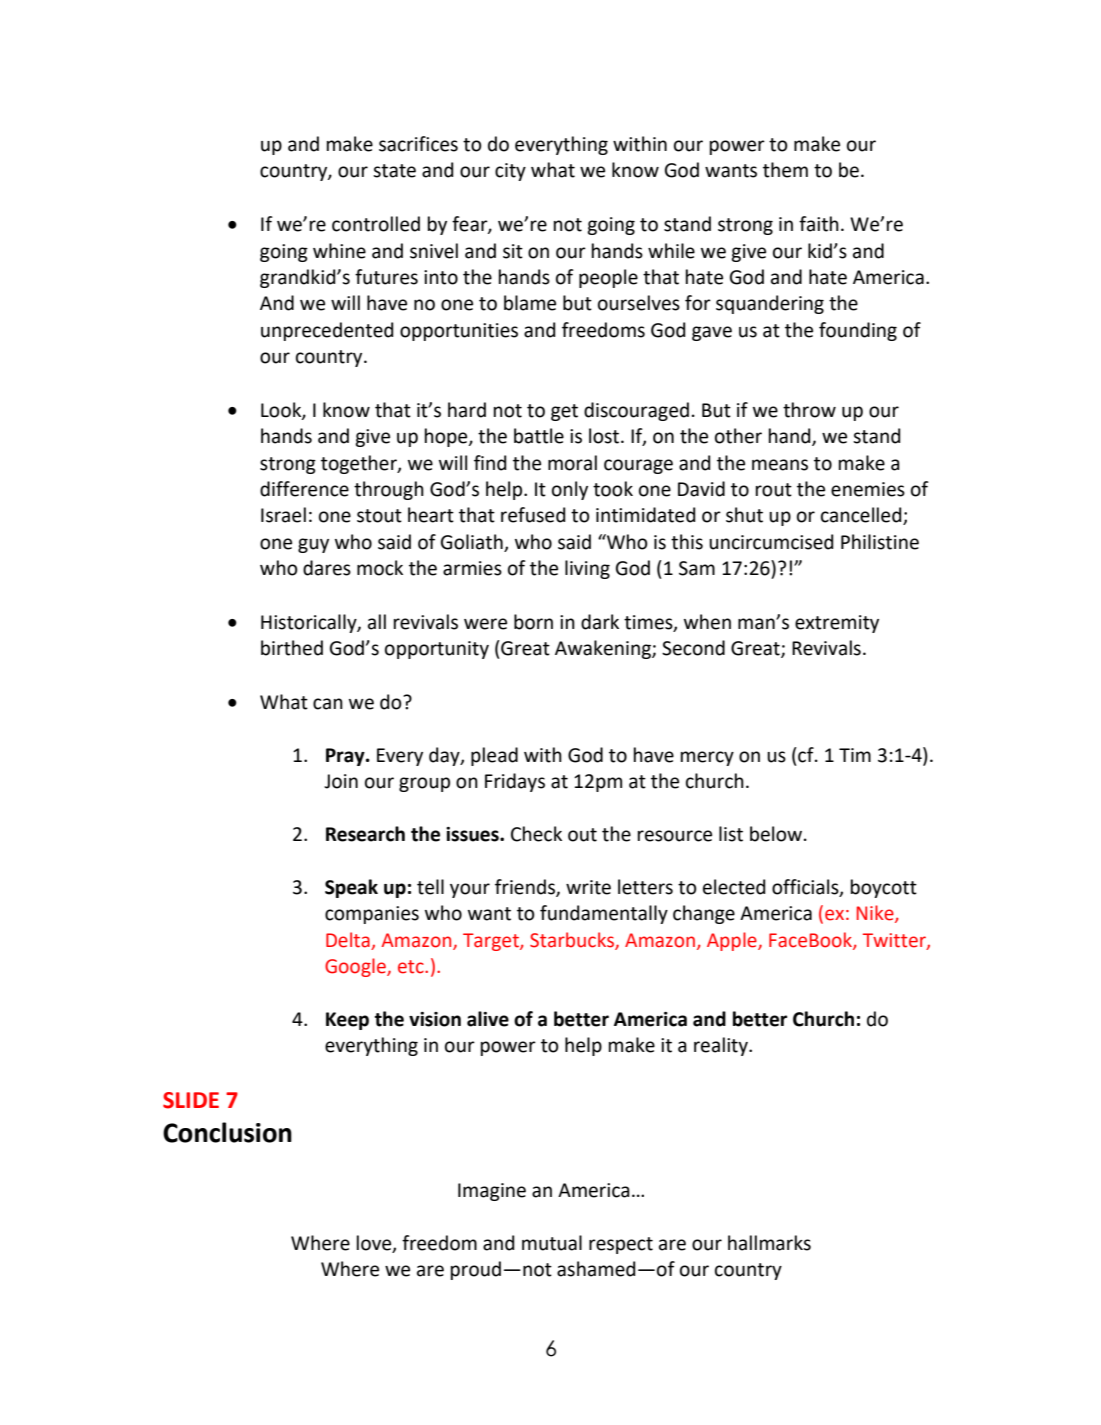 This image has height=1425, width=1101. What do you see at coordinates (809, 410) in the image?
I see `throw` at bounding box center [809, 410].
